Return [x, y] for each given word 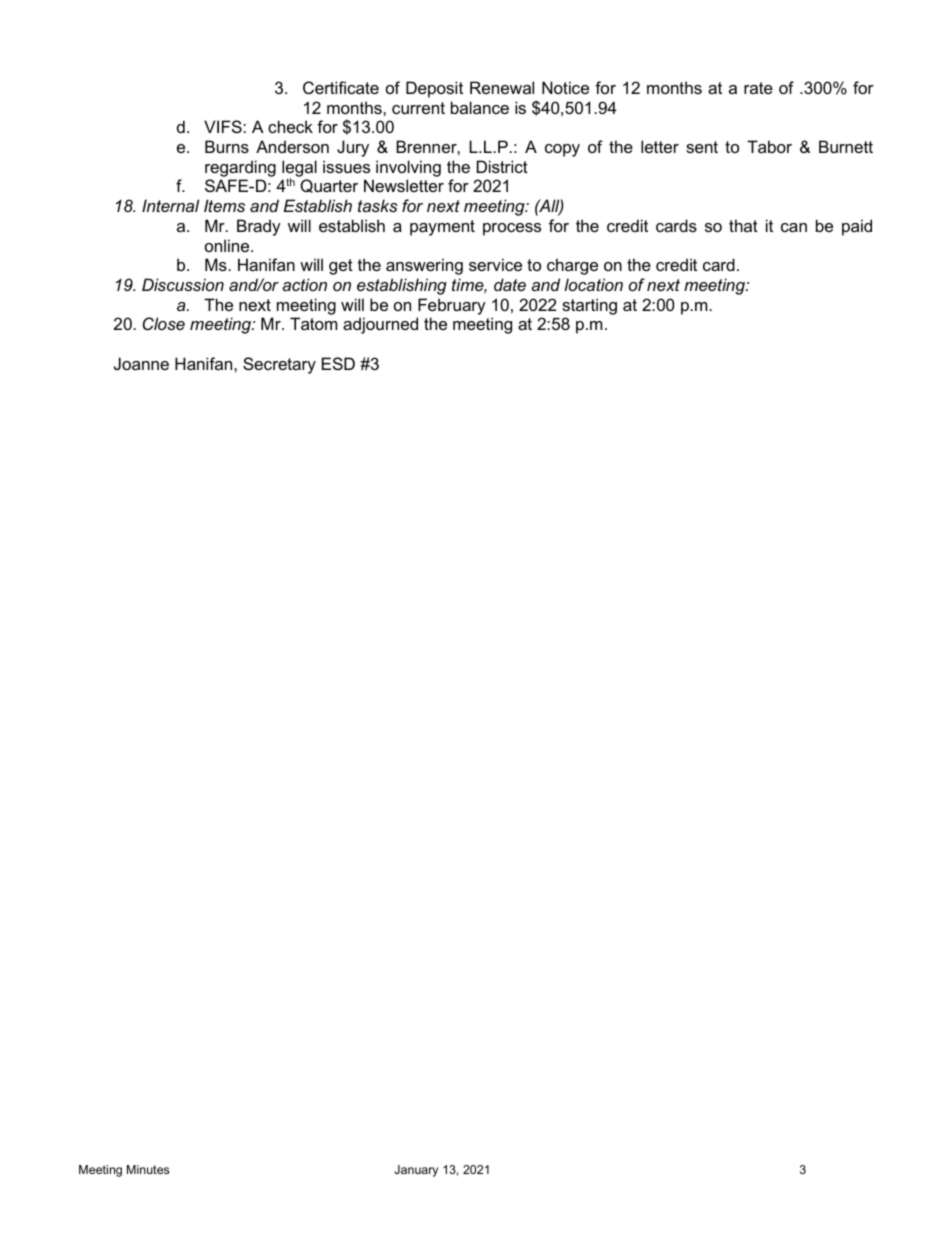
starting [589, 306]
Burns [227, 146]
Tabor [769, 146]
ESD [338, 363]
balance [480, 107]
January [416, 1171]
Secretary [279, 365]
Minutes [148, 1169]
